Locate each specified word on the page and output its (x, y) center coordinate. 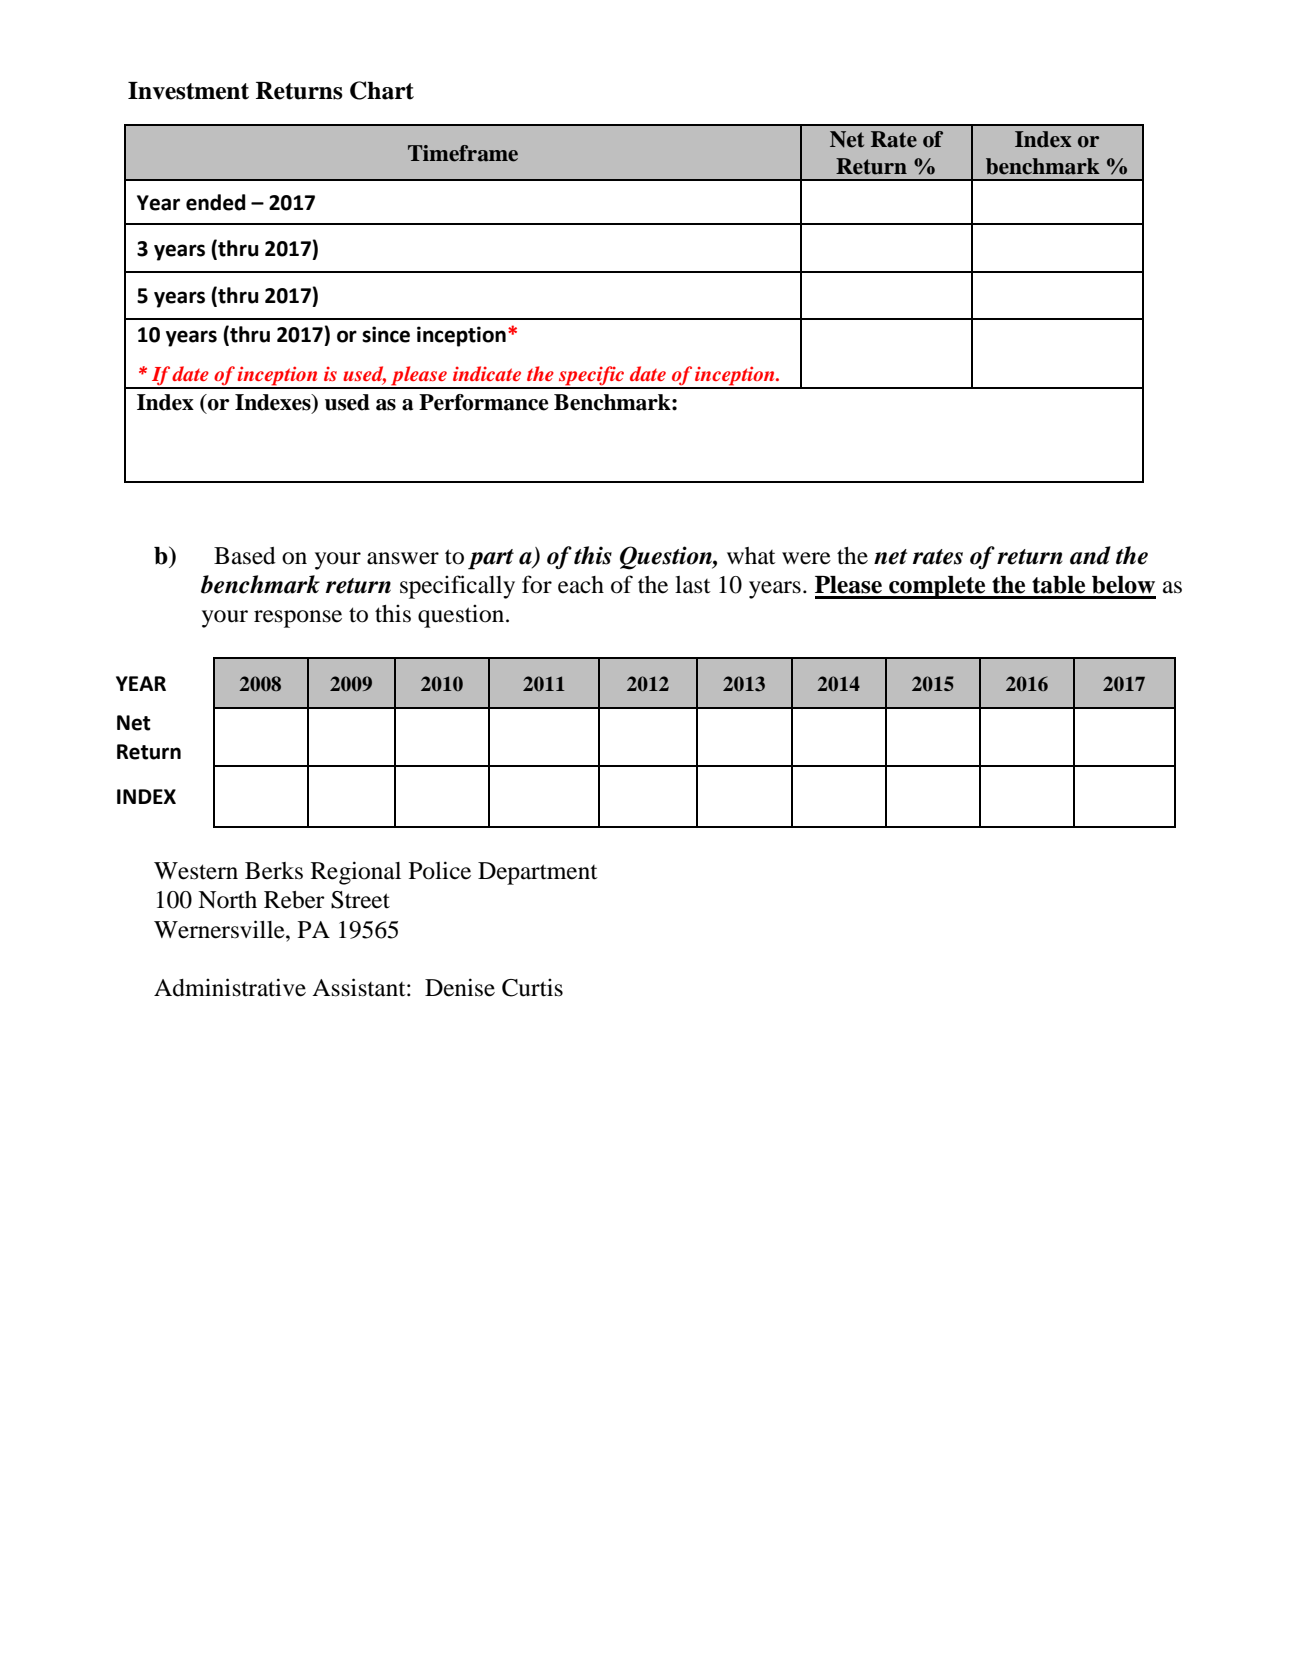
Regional (356, 873)
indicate (487, 373)
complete (937, 587)
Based (245, 556)
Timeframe (463, 153)
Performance (484, 402)
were (806, 558)
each (581, 585)
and (1090, 555)
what (751, 556)
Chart (382, 90)
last (693, 585)
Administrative (230, 987)
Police (440, 870)
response (298, 619)
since (386, 334)
